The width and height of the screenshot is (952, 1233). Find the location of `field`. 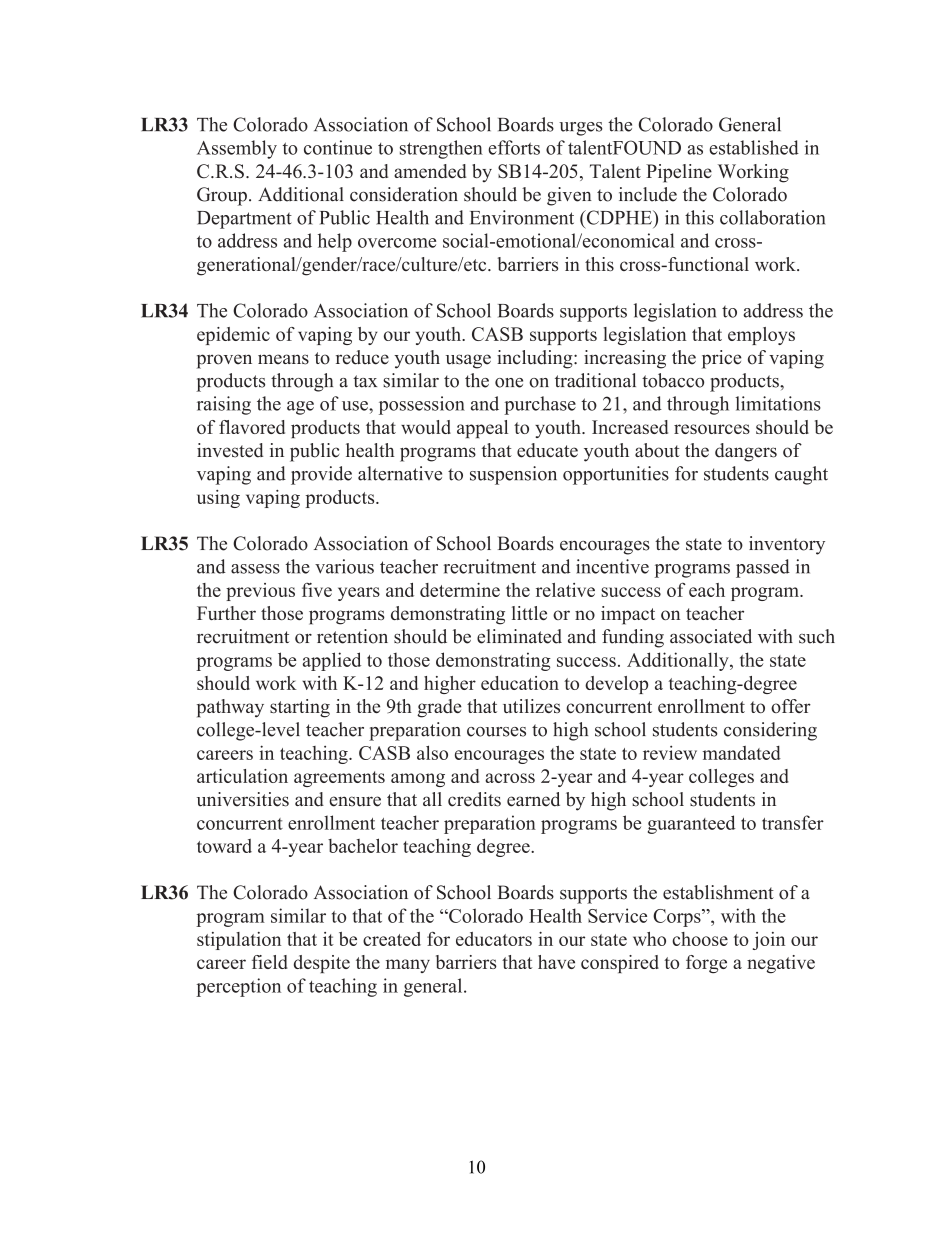

field is located at coordinates (270, 962).
